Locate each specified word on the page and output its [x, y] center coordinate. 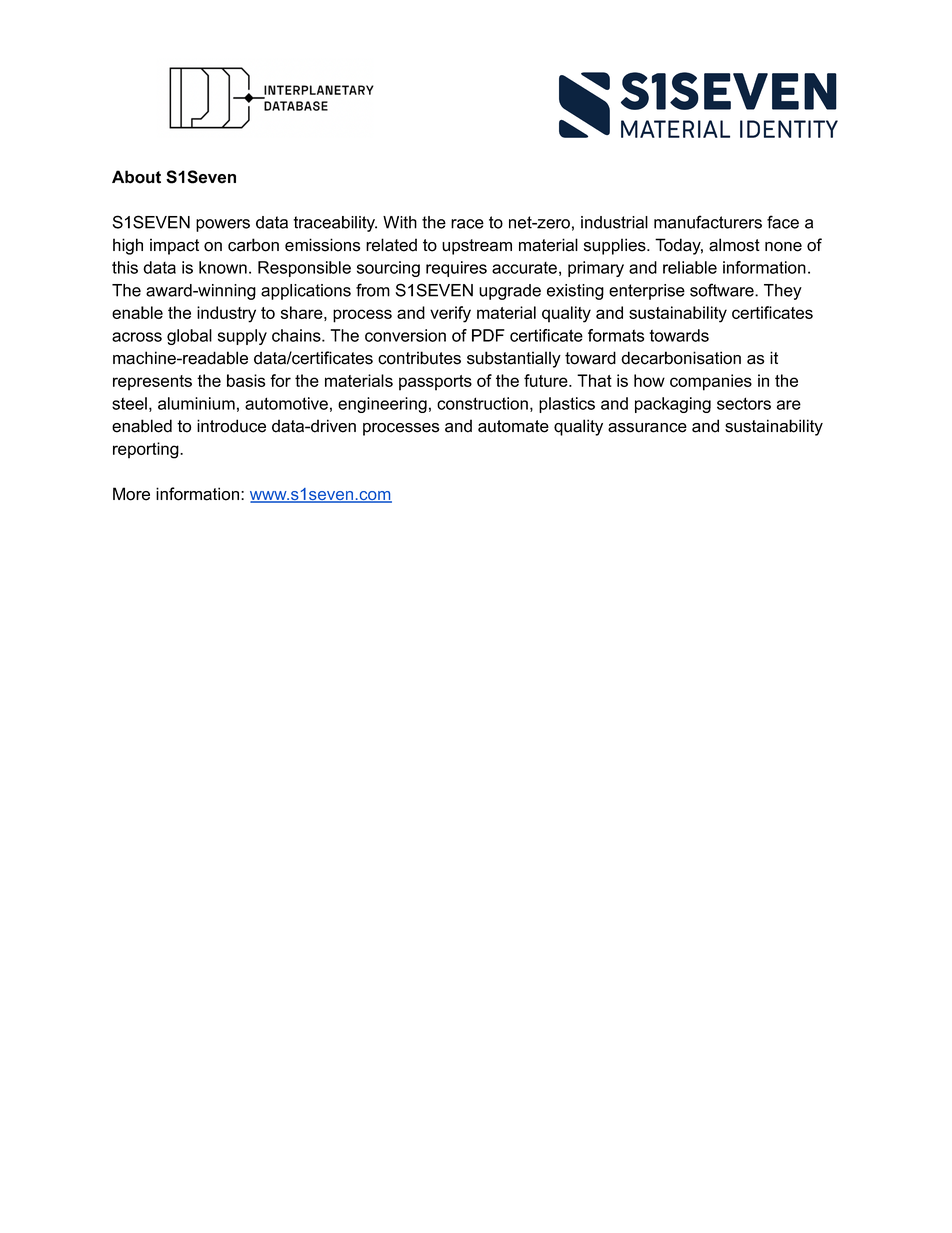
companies [711, 382]
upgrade [510, 292]
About [136, 177]
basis [246, 380]
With [400, 222]
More [131, 494]
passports [435, 383]
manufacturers [708, 222]
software [723, 290]
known [223, 267]
